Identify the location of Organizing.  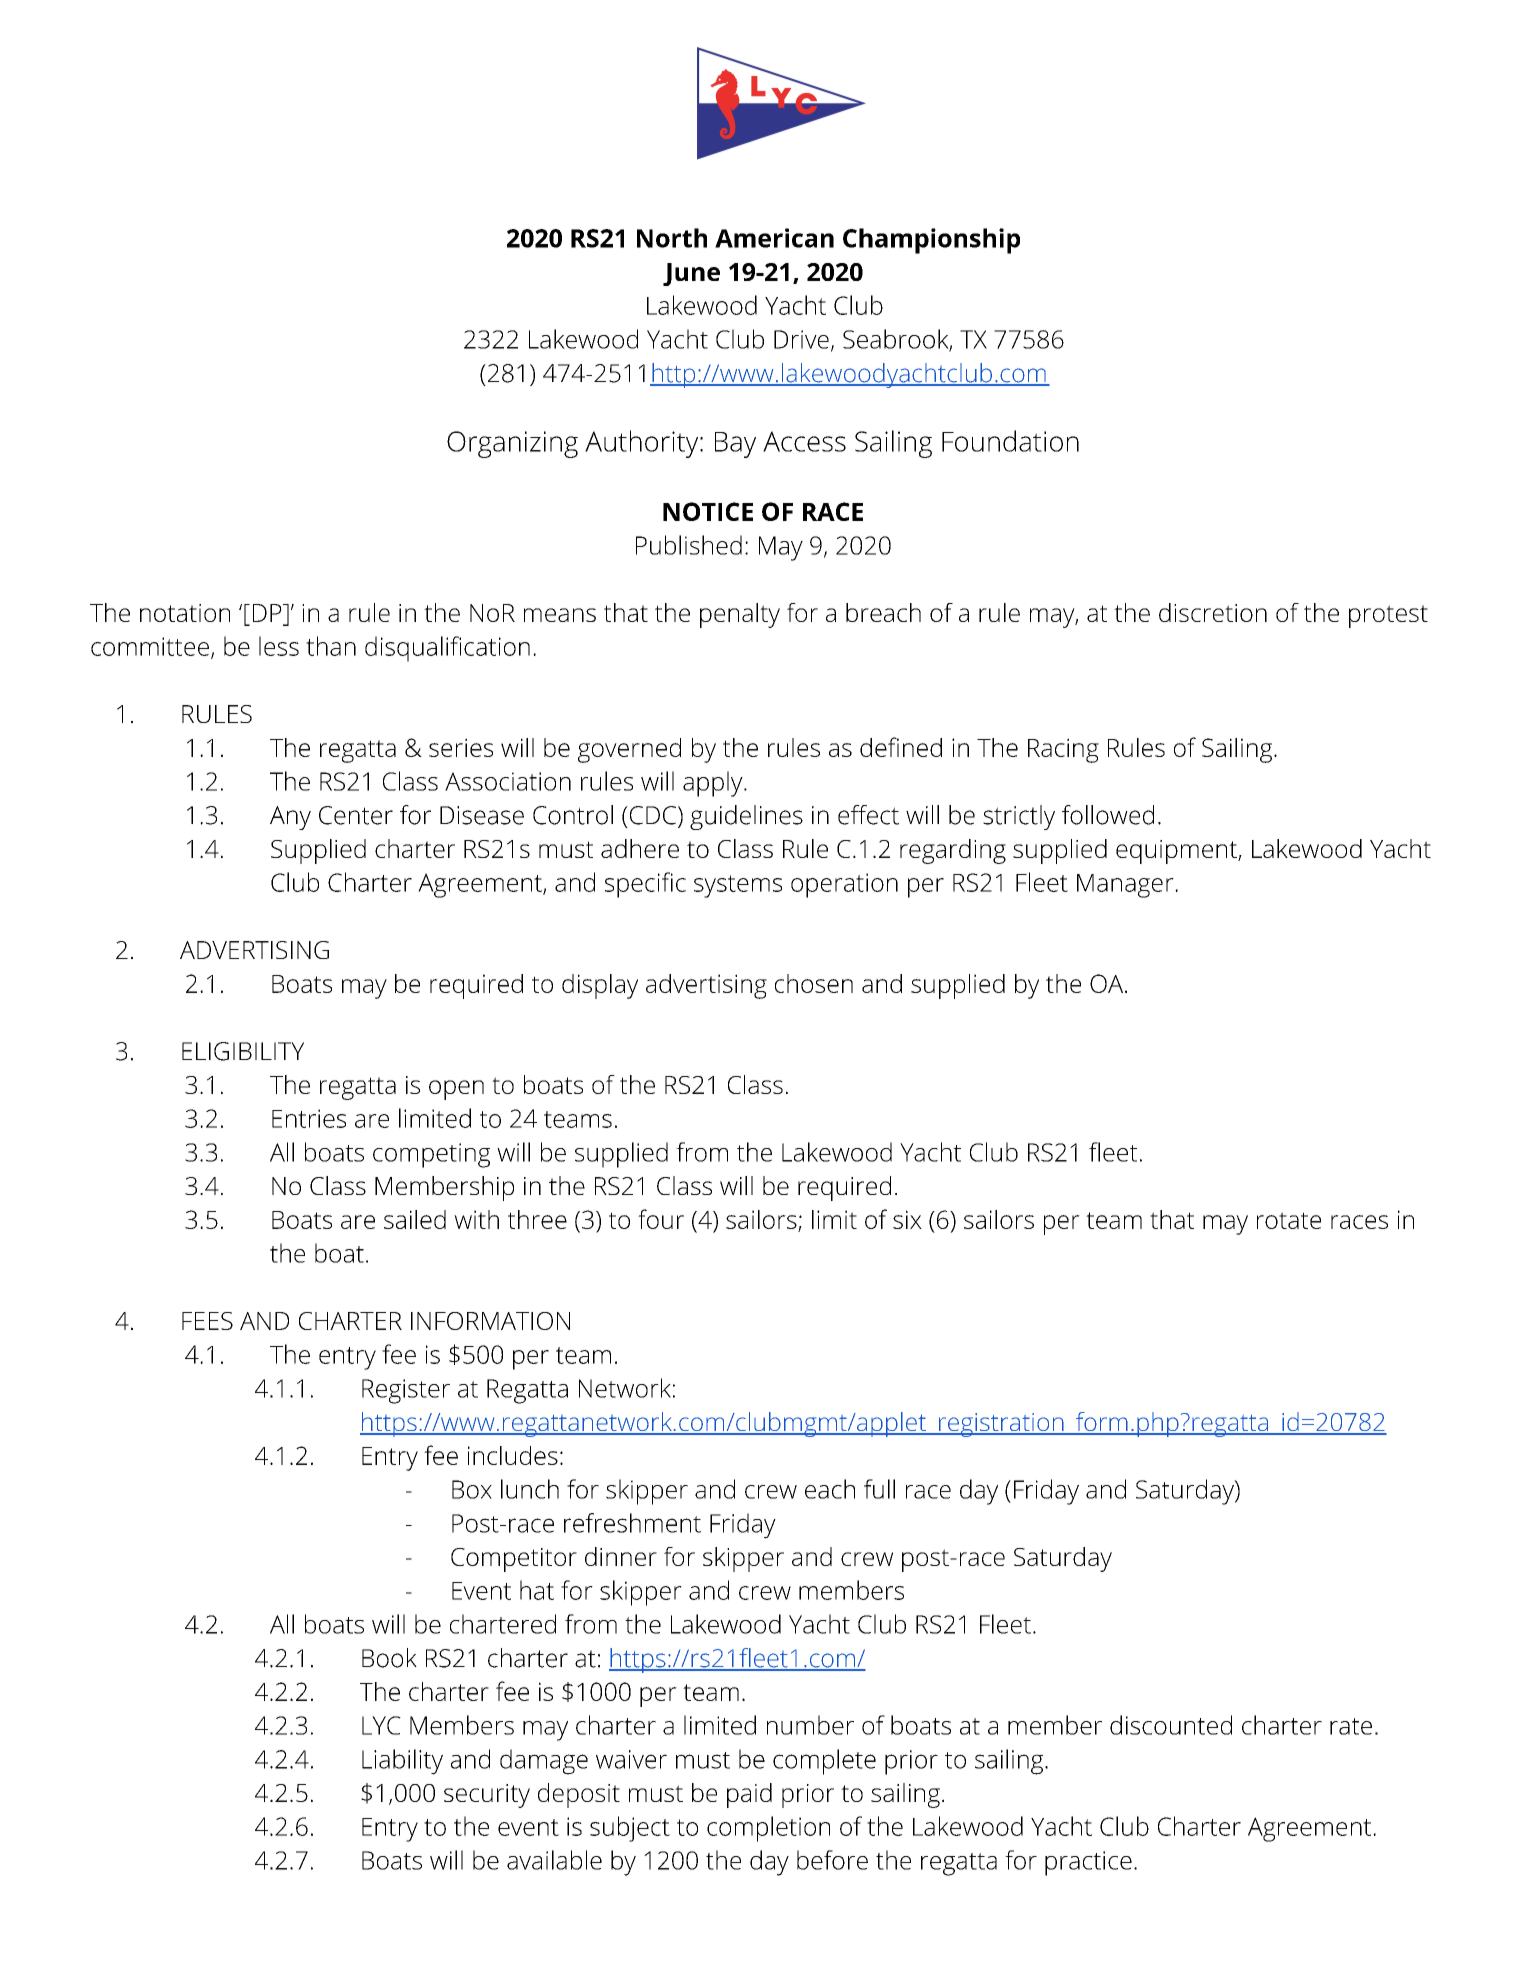
(512, 444).
